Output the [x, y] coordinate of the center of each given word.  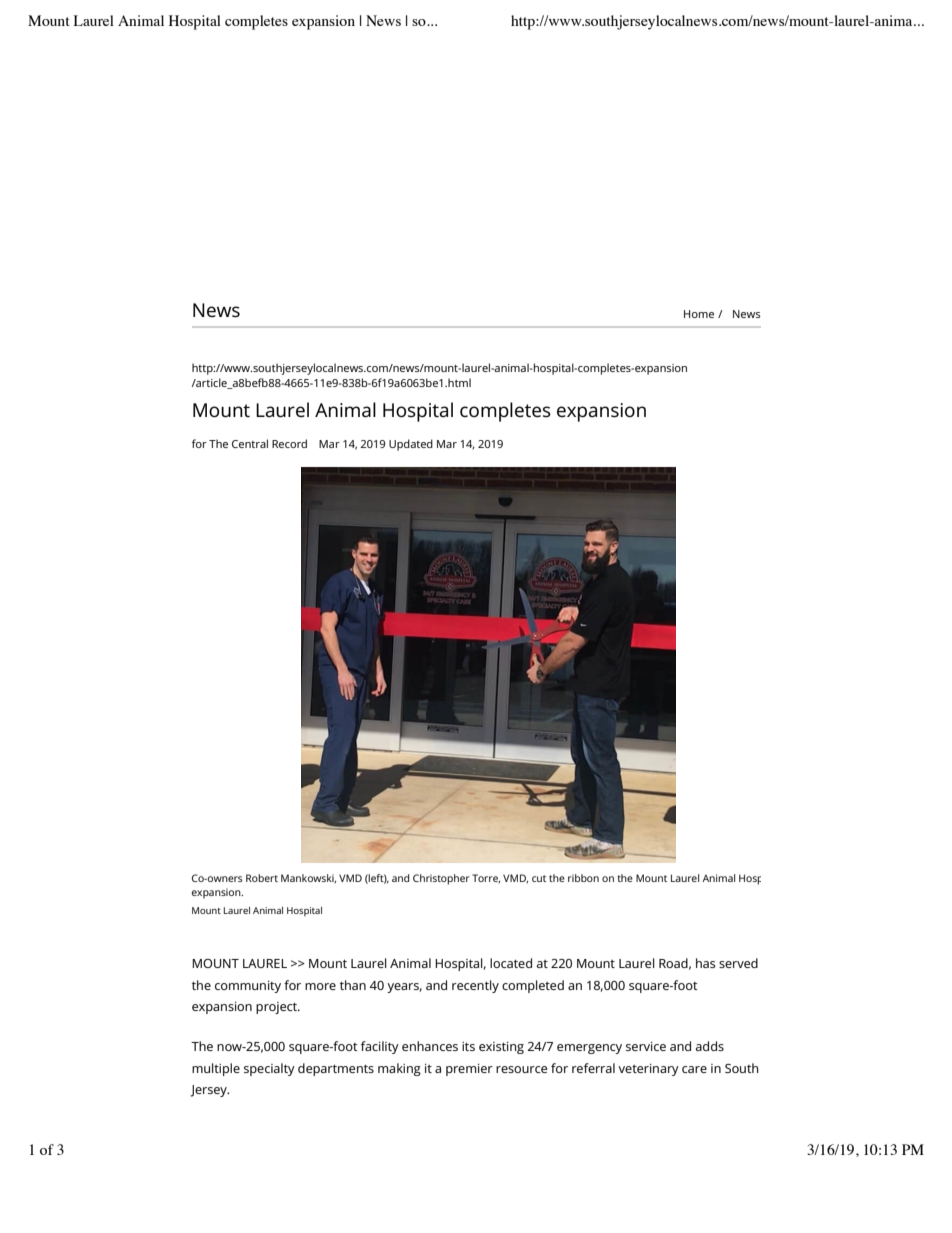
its [468, 1046]
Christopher [441, 879]
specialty [269, 1069]
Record [289, 443]
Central [250, 443]
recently [475, 986]
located [511, 963]
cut [539, 878]
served [738, 963]
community [248, 987]
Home [699, 314]
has [705, 963]
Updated [411, 445]
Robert [262, 878]
